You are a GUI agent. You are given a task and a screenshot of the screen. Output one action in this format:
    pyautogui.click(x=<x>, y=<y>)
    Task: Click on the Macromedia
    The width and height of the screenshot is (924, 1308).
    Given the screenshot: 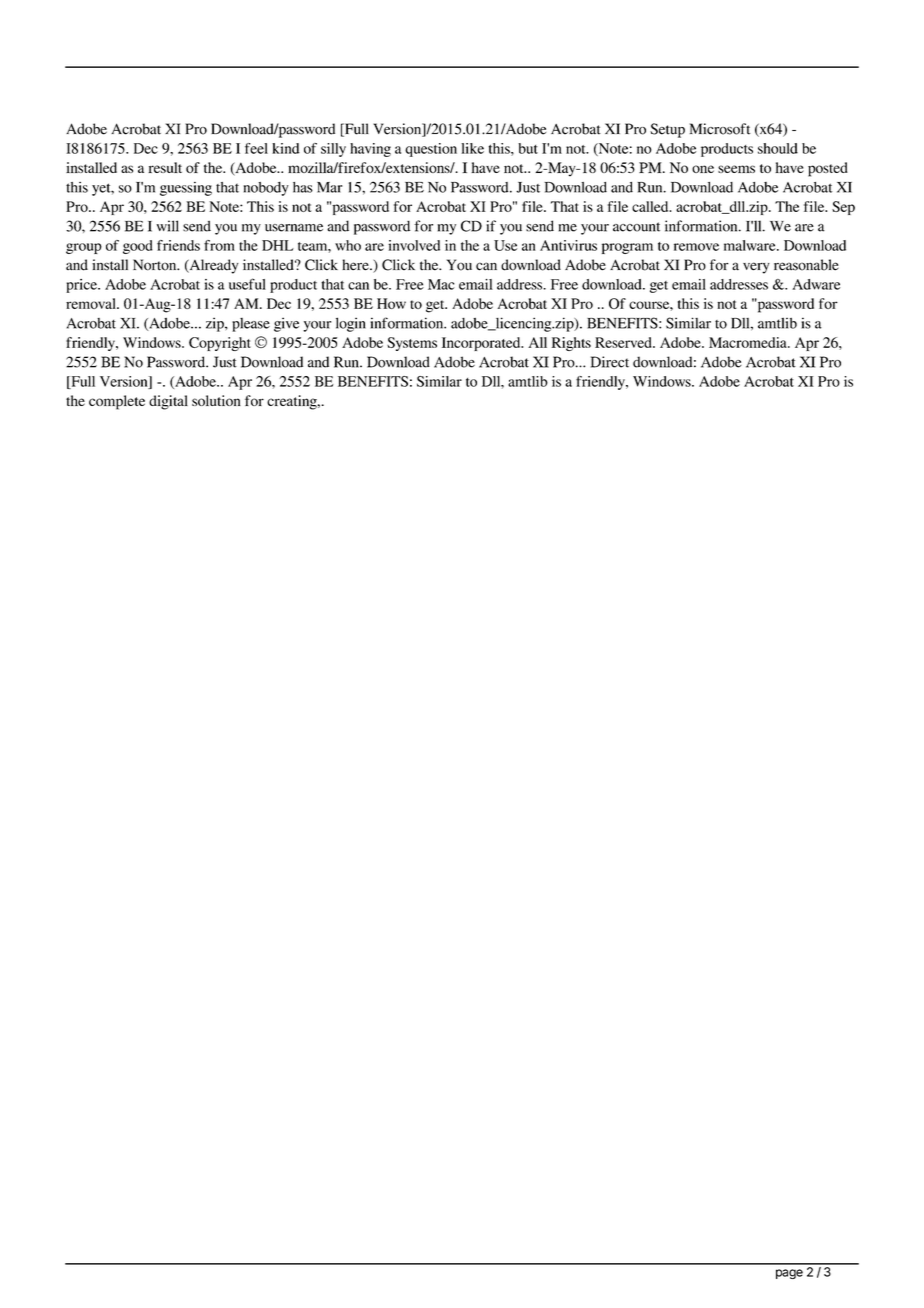 What is the action you would take?
    pyautogui.click(x=749, y=342)
